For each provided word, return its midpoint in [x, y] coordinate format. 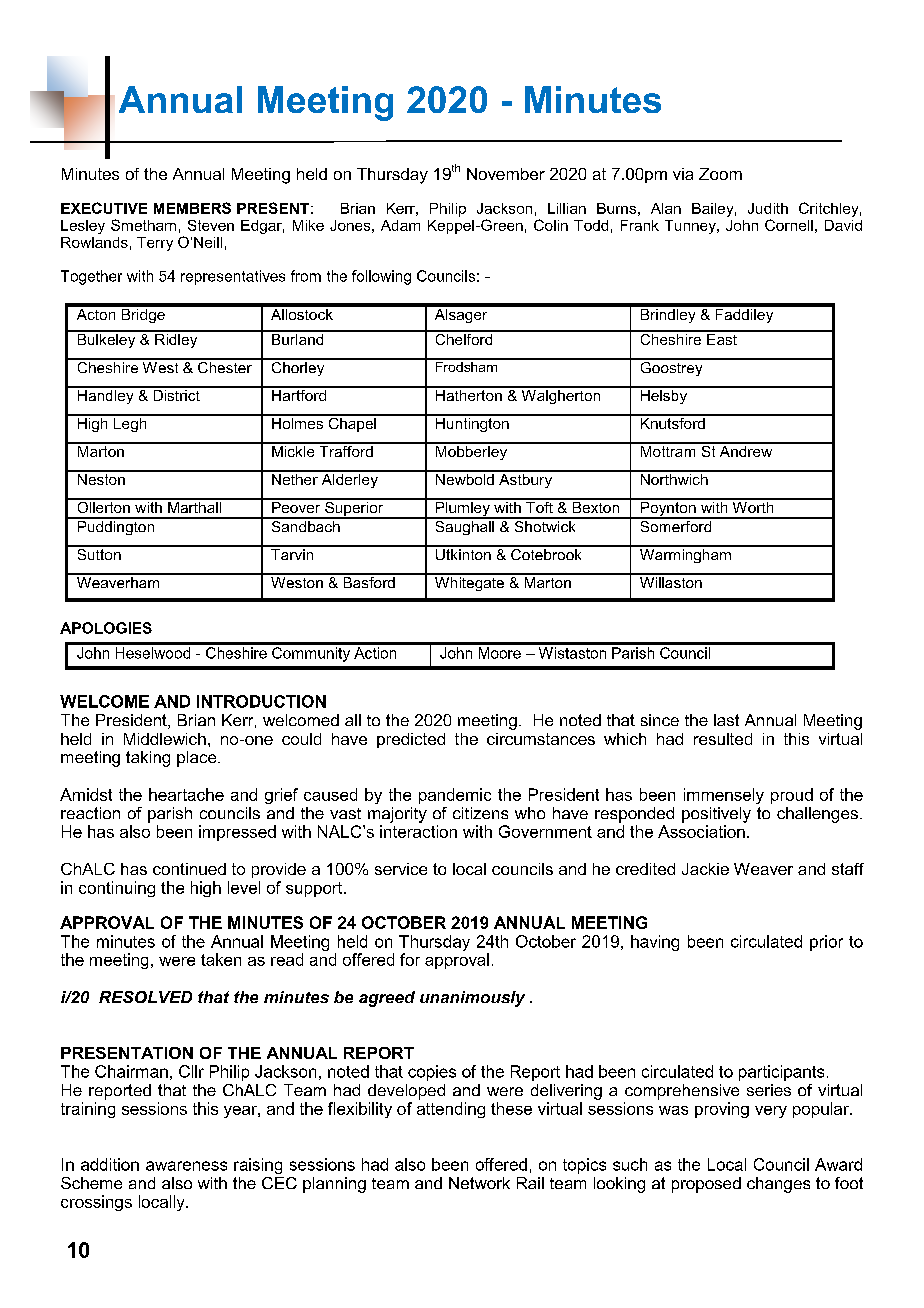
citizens [480, 813]
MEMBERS [192, 208]
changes [778, 1185]
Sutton [99, 553]
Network [479, 1183]
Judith [768, 208]
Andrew [746, 450]
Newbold [464, 478]
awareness [186, 1166]
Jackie [705, 869]
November [506, 174]
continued [189, 869]
